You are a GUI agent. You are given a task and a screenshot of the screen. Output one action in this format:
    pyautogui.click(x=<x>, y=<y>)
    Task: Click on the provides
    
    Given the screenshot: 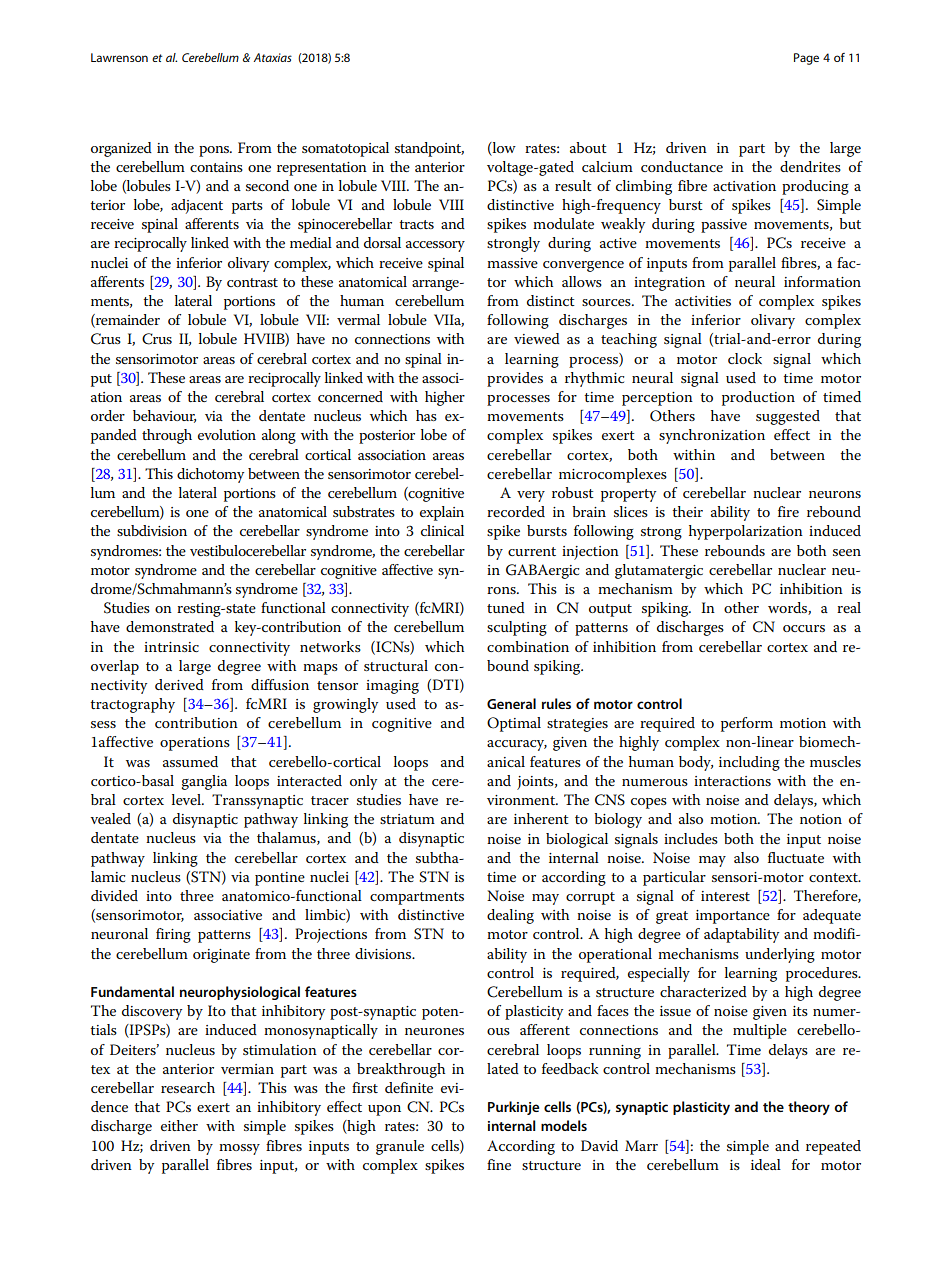 What is the action you would take?
    pyautogui.click(x=515, y=379)
